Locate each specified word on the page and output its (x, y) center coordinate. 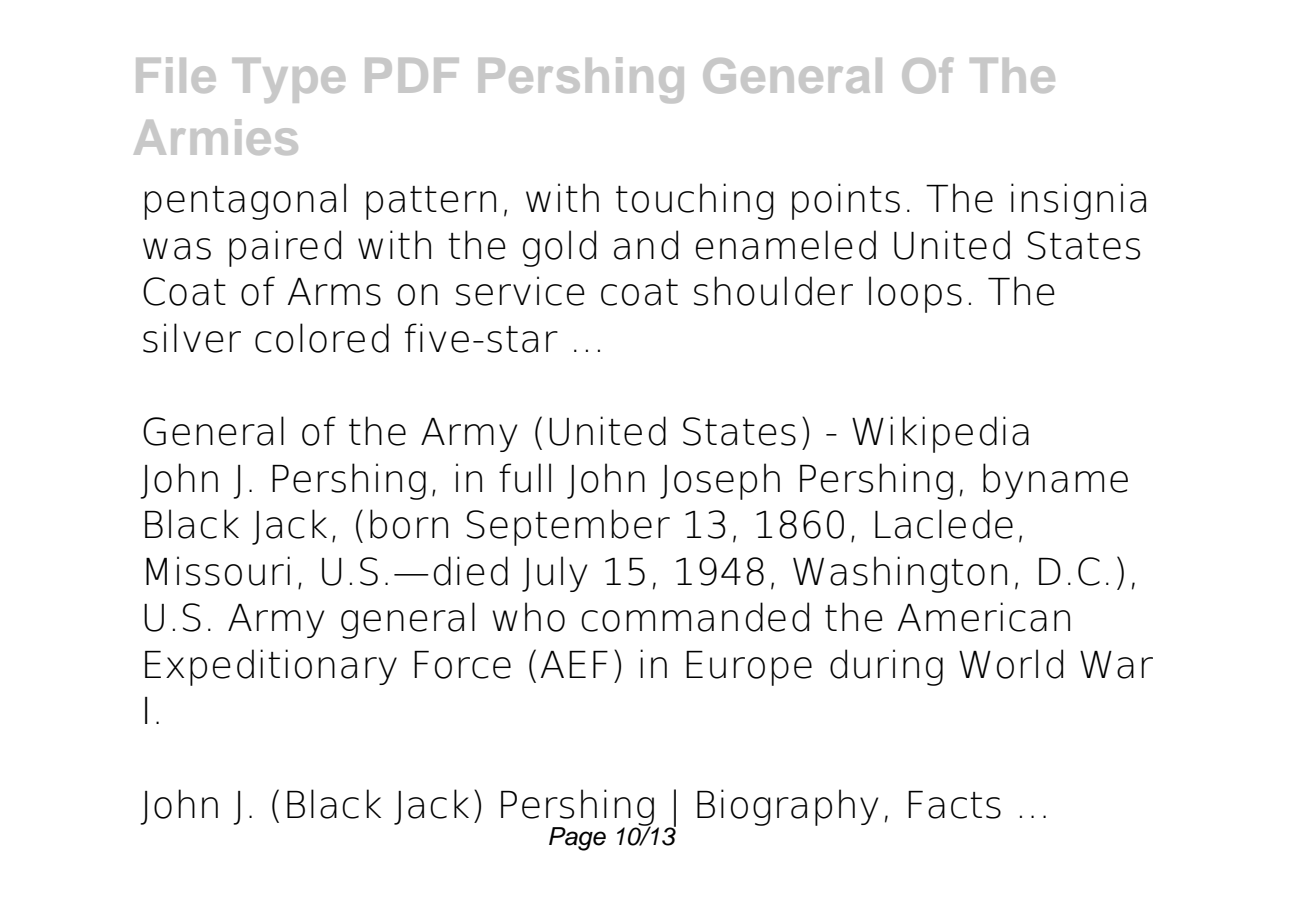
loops (915, 294)
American (984, 617)
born (409, 524)
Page (577, 839)
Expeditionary (271, 667)
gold (559, 248)
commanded (695, 617)
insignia (1078, 201)
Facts (954, 805)
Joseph (720, 481)
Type (288, 80)
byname (1055, 481)
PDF (412, 75)
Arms (334, 292)
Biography (787, 807)
